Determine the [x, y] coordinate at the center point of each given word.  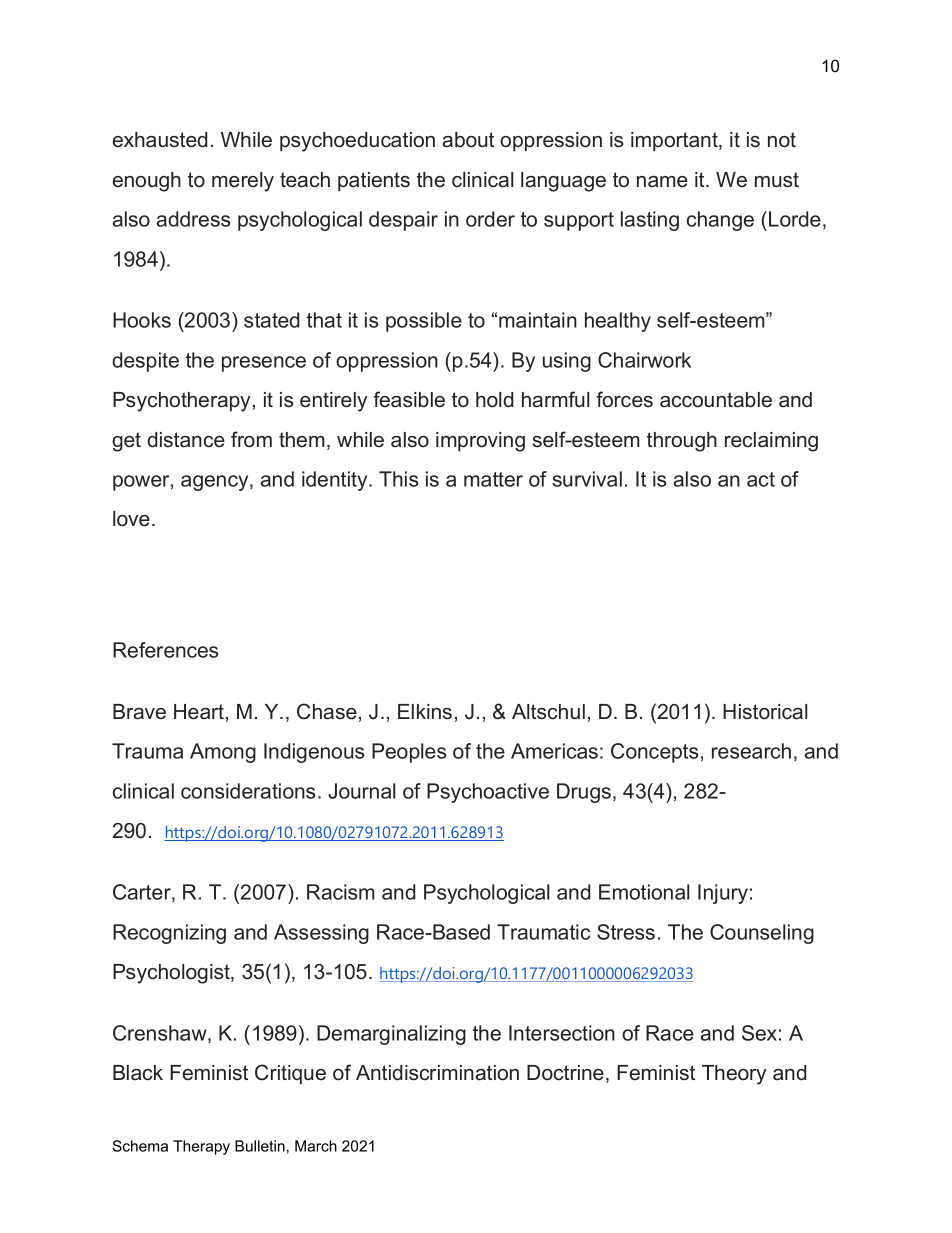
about [468, 140]
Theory [734, 1075]
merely [243, 182]
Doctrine [565, 1073]
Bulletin [260, 1146]
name [662, 182]
